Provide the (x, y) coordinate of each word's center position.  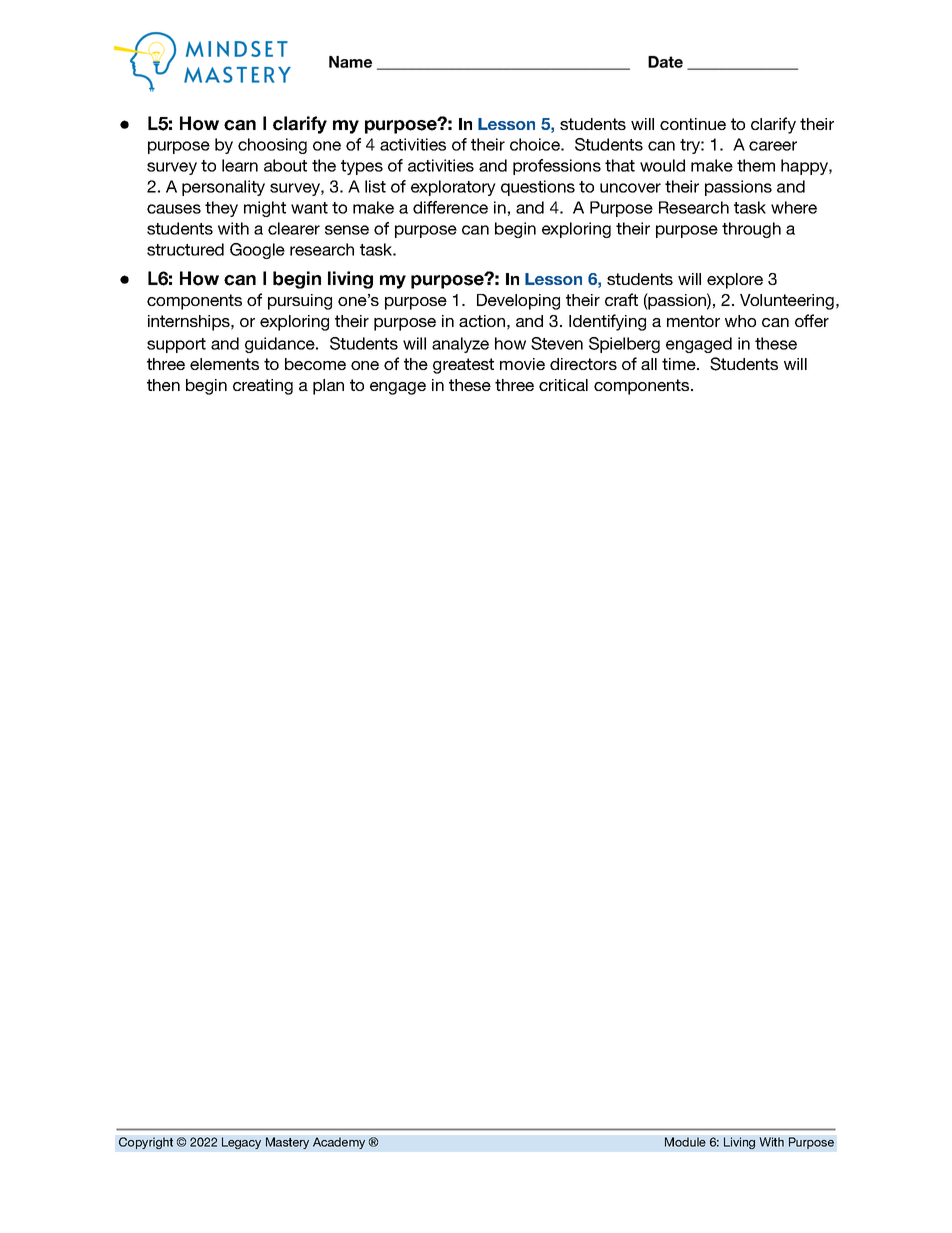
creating (263, 387)
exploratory (453, 188)
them (756, 165)
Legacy (241, 1143)
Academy (339, 1143)
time (680, 364)
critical (563, 385)
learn (240, 165)
